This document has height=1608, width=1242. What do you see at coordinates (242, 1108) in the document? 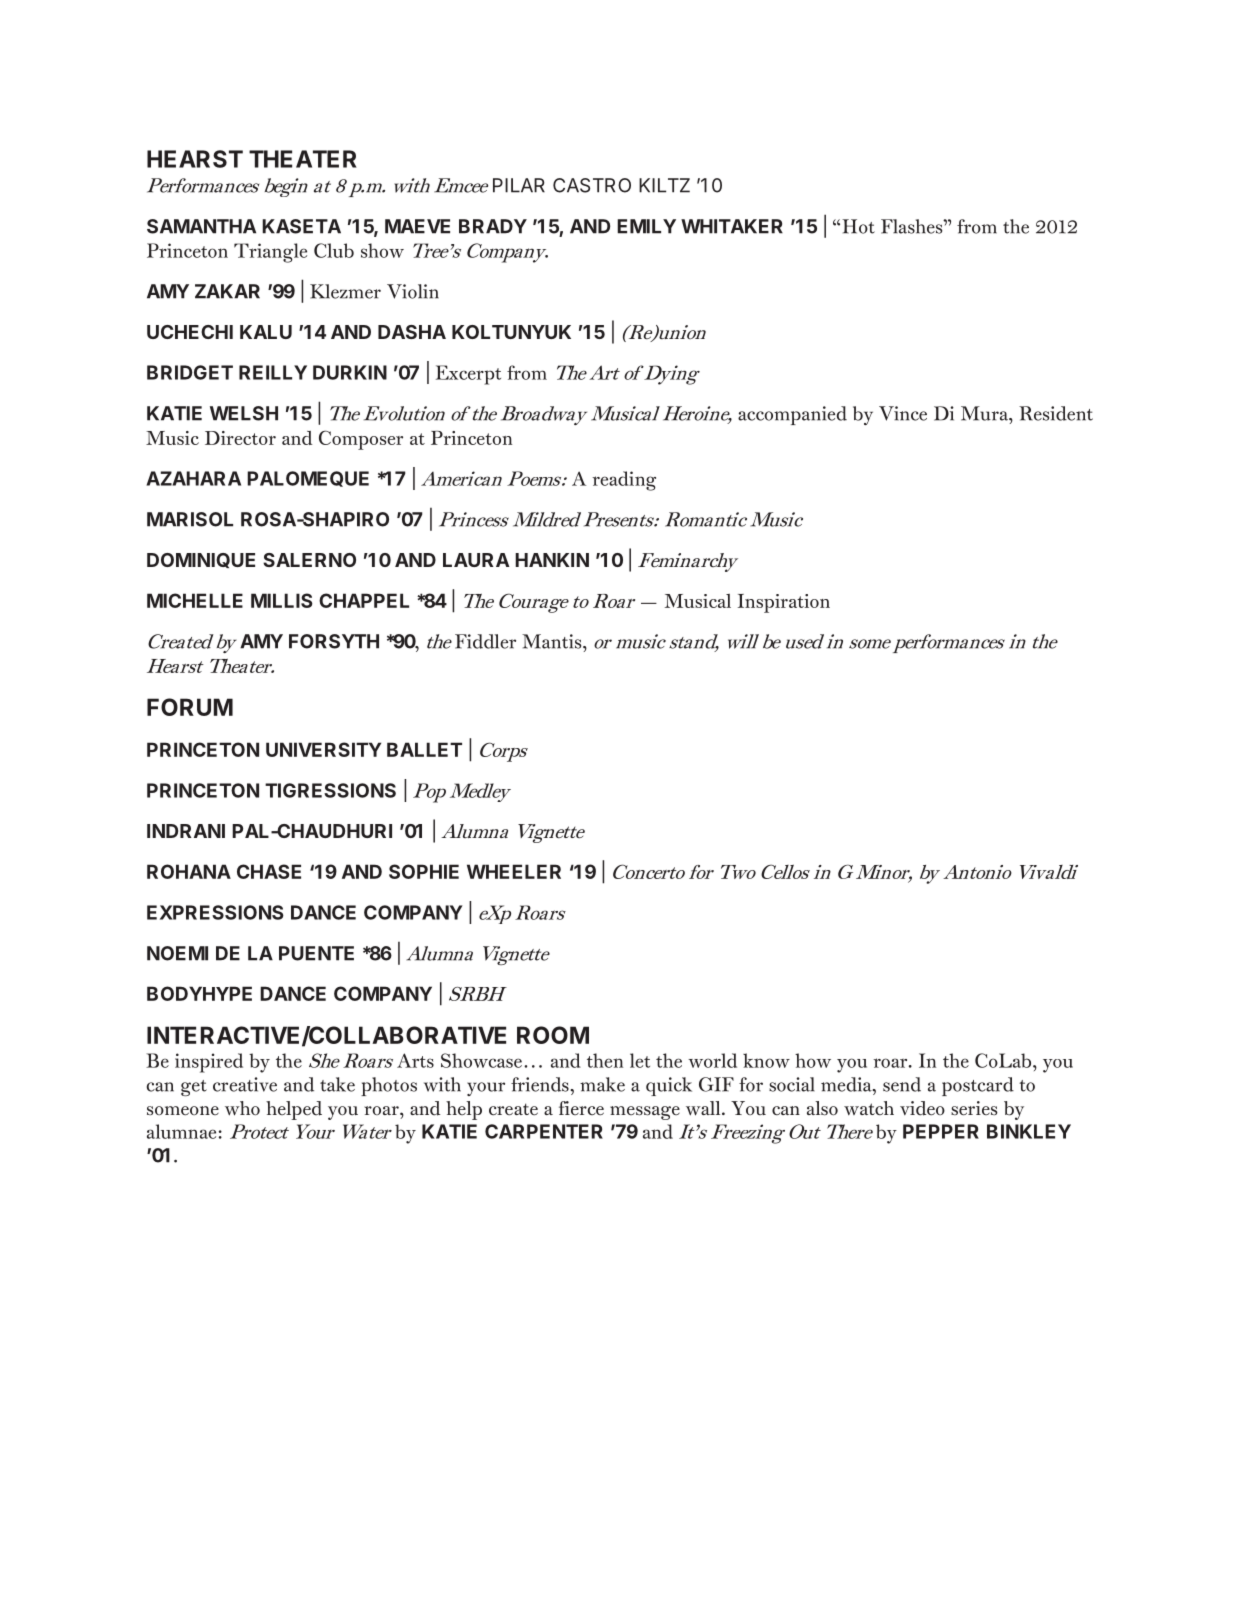
I see `who` at bounding box center [242, 1108].
